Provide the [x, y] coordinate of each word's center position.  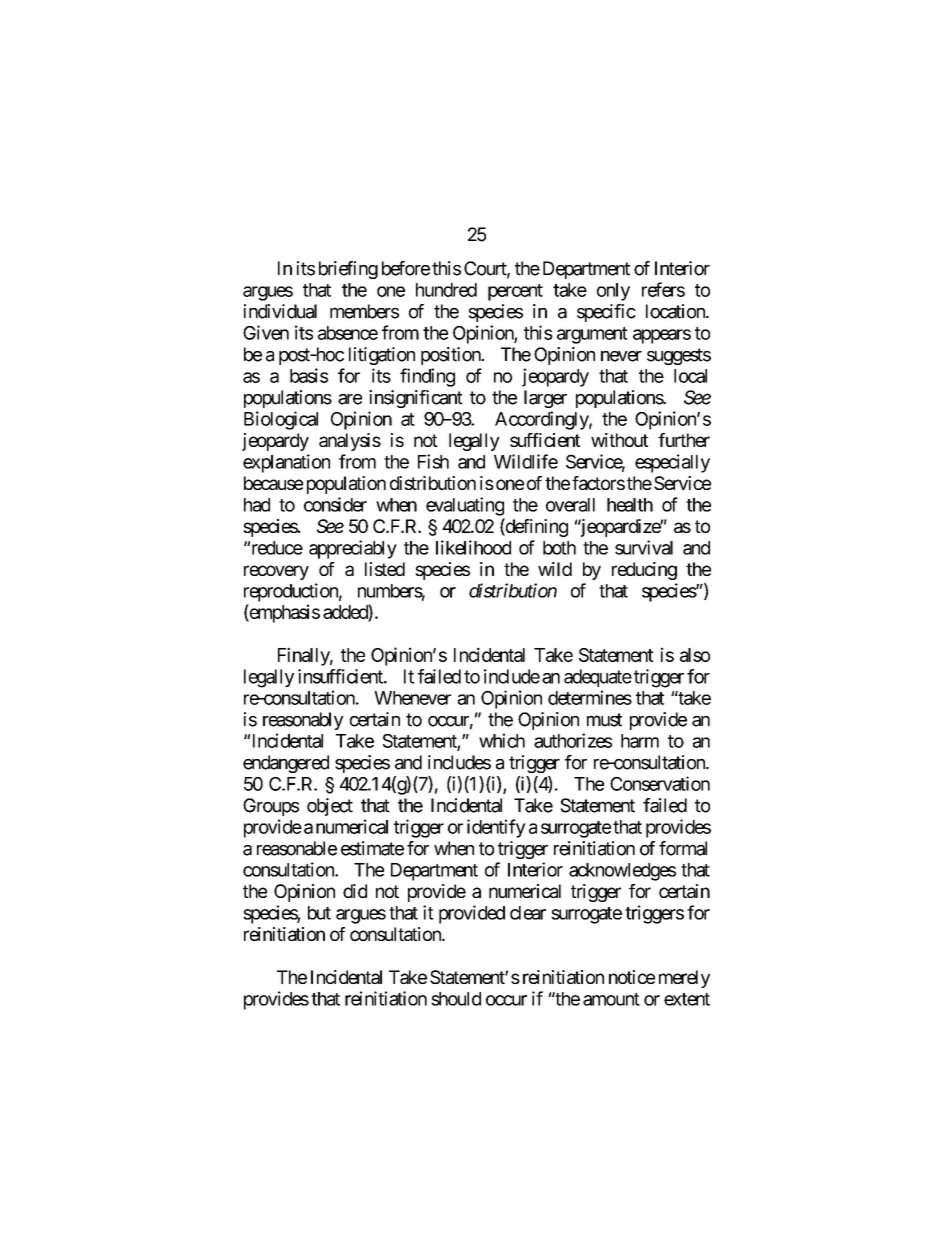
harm [640, 741]
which [502, 740]
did [355, 891]
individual [280, 311]
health [630, 505]
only [613, 292]
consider [335, 504]
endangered [286, 764]
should [456, 999]
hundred [446, 290]
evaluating [465, 506]
